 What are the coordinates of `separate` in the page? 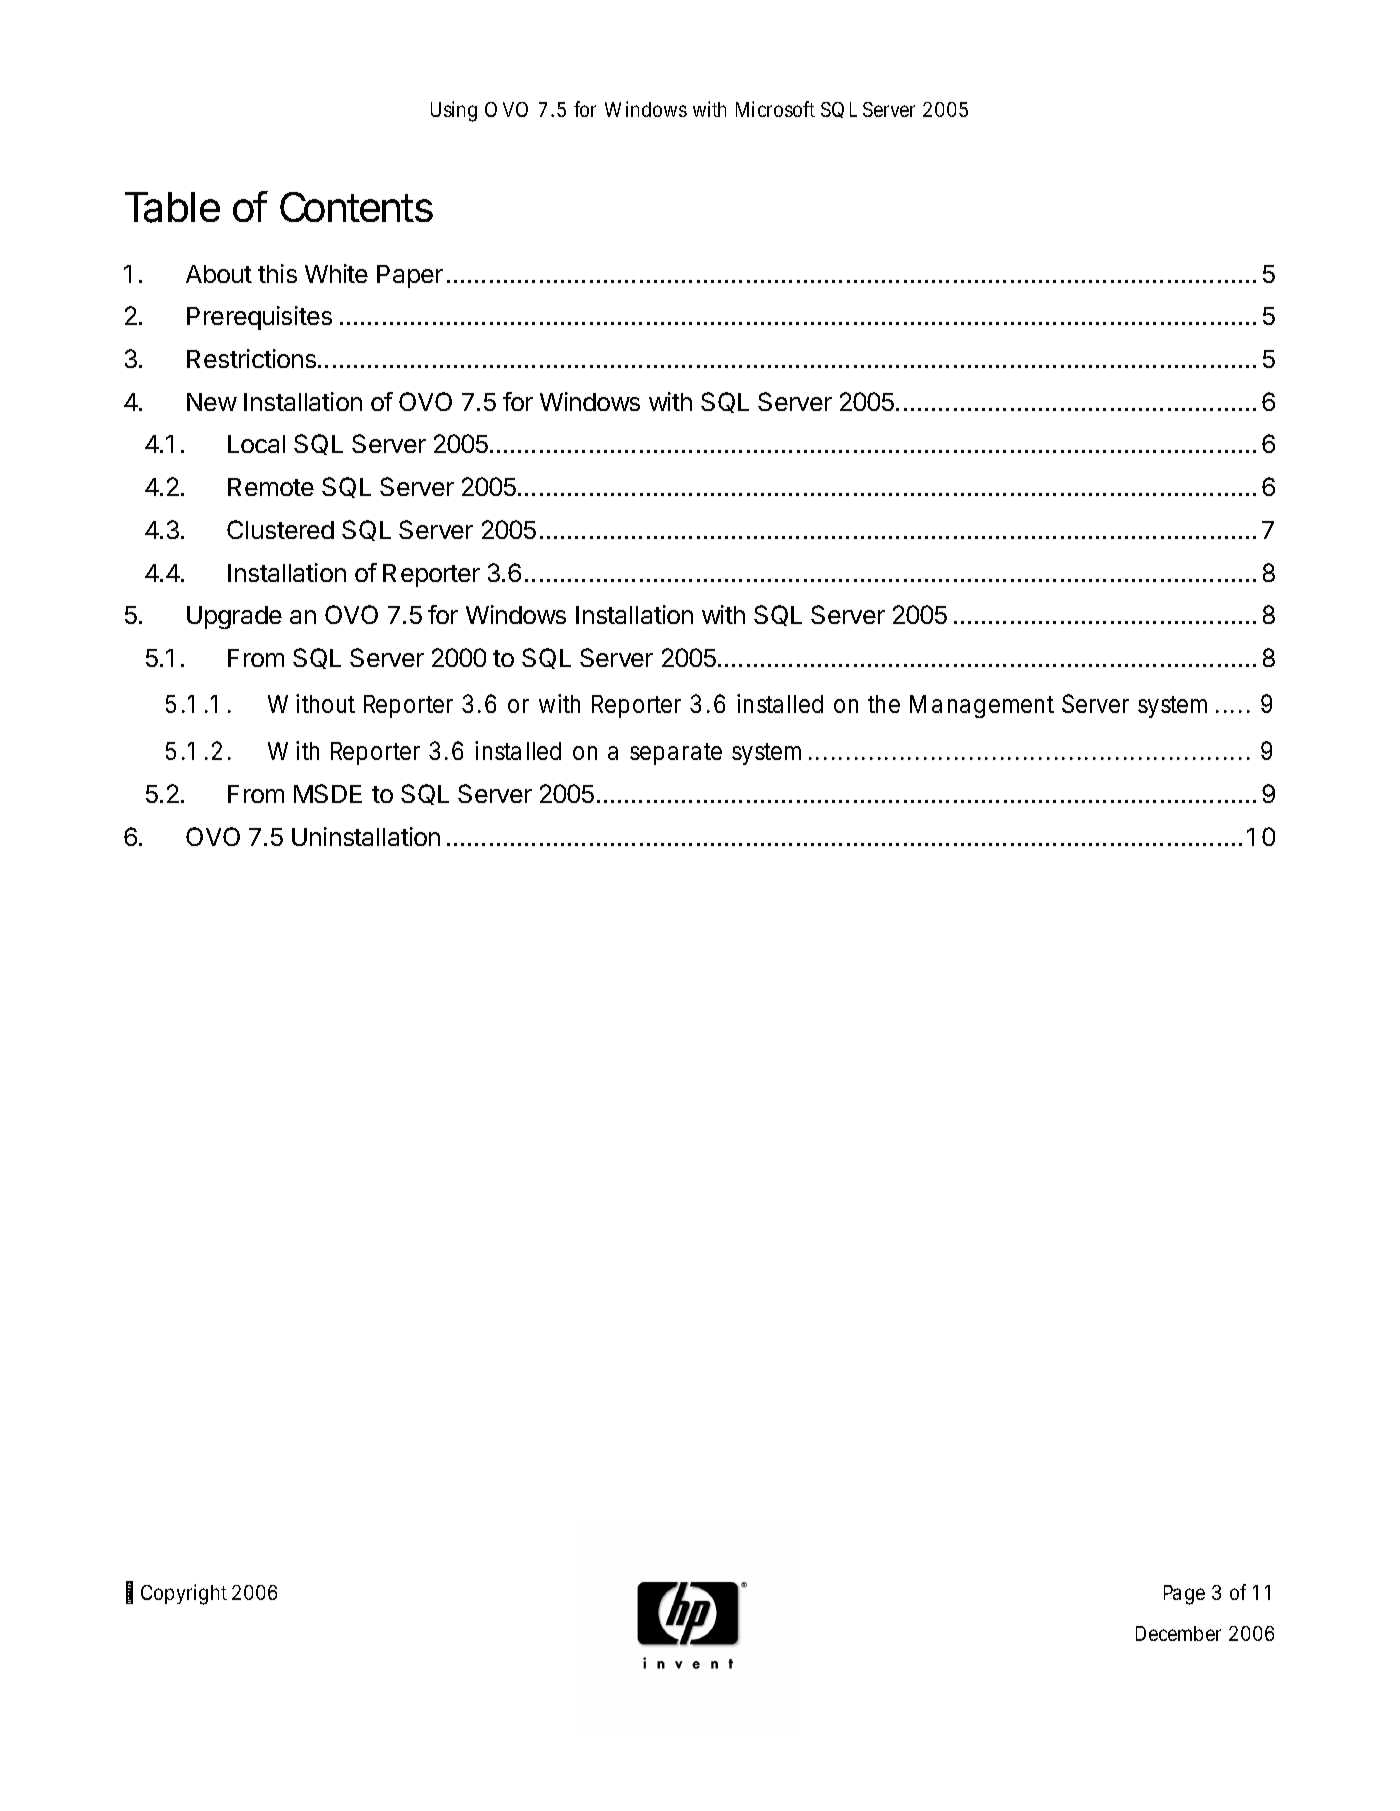 It's located at (676, 754).
